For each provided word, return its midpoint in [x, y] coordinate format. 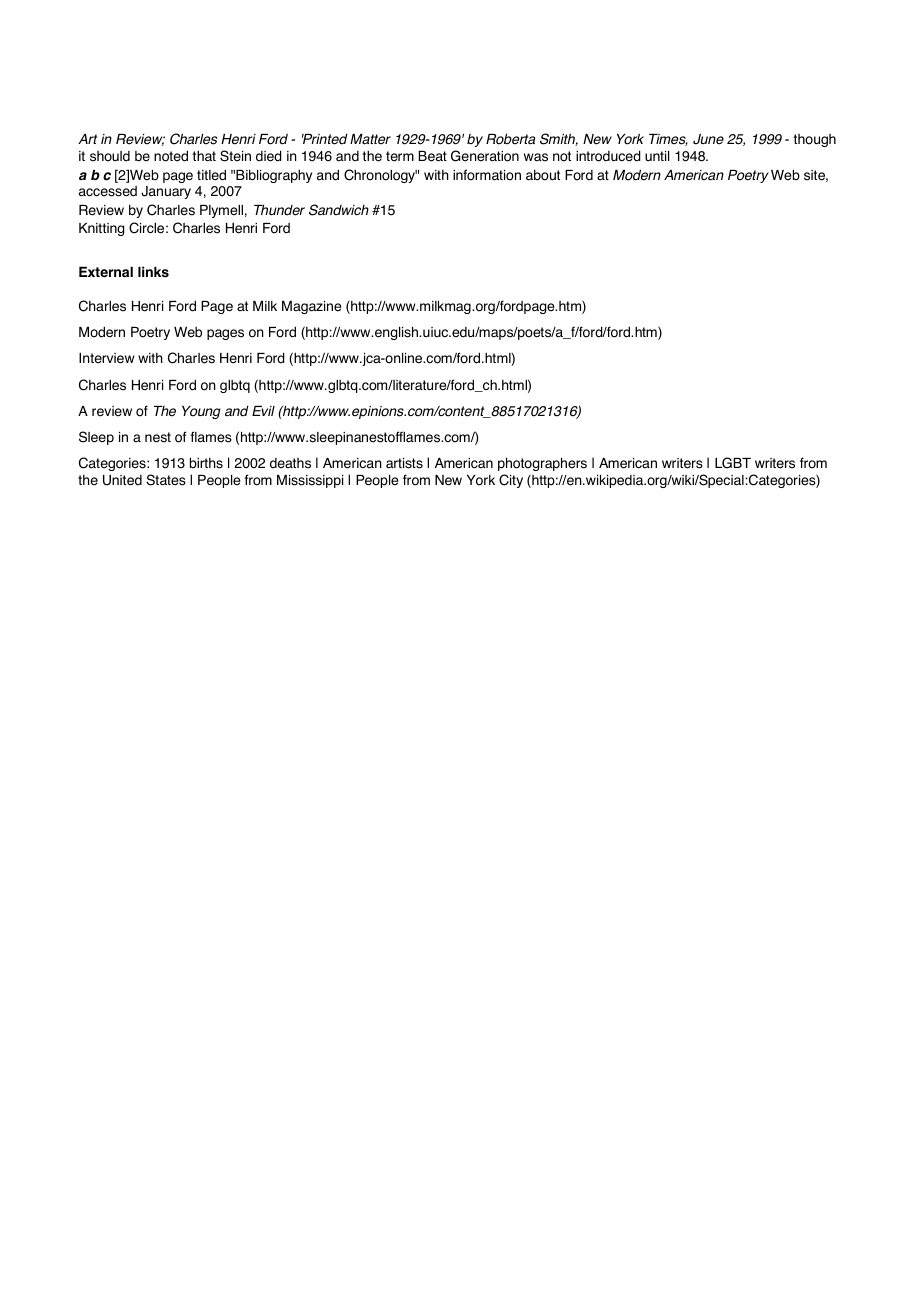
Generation [485, 156]
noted [171, 156]
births [206, 463]
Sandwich [339, 210]
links [153, 272]
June [708, 139]
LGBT [733, 463]
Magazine [311, 307]
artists [404, 463]
